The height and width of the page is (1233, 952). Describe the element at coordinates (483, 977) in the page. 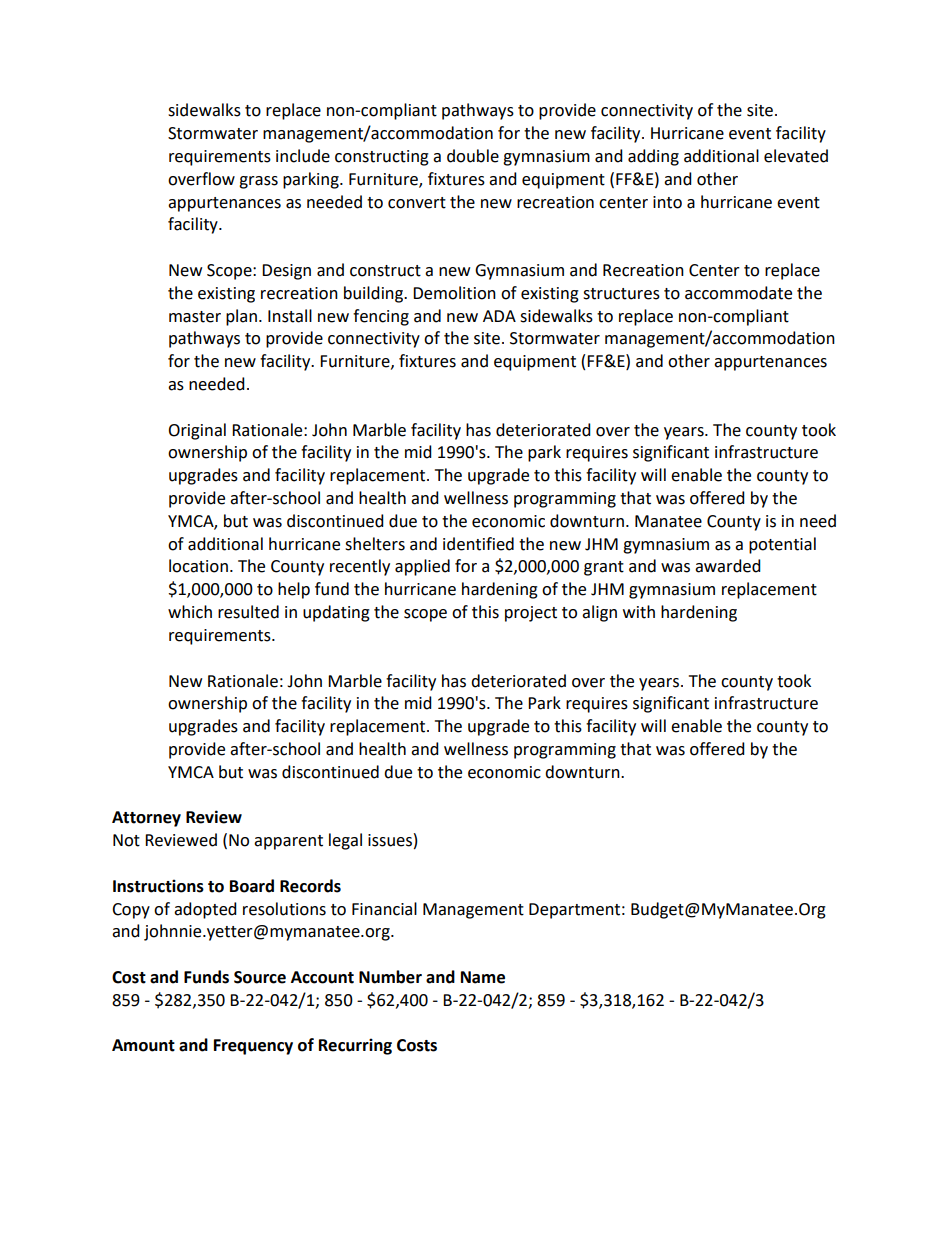

I see `Name` at that location.
